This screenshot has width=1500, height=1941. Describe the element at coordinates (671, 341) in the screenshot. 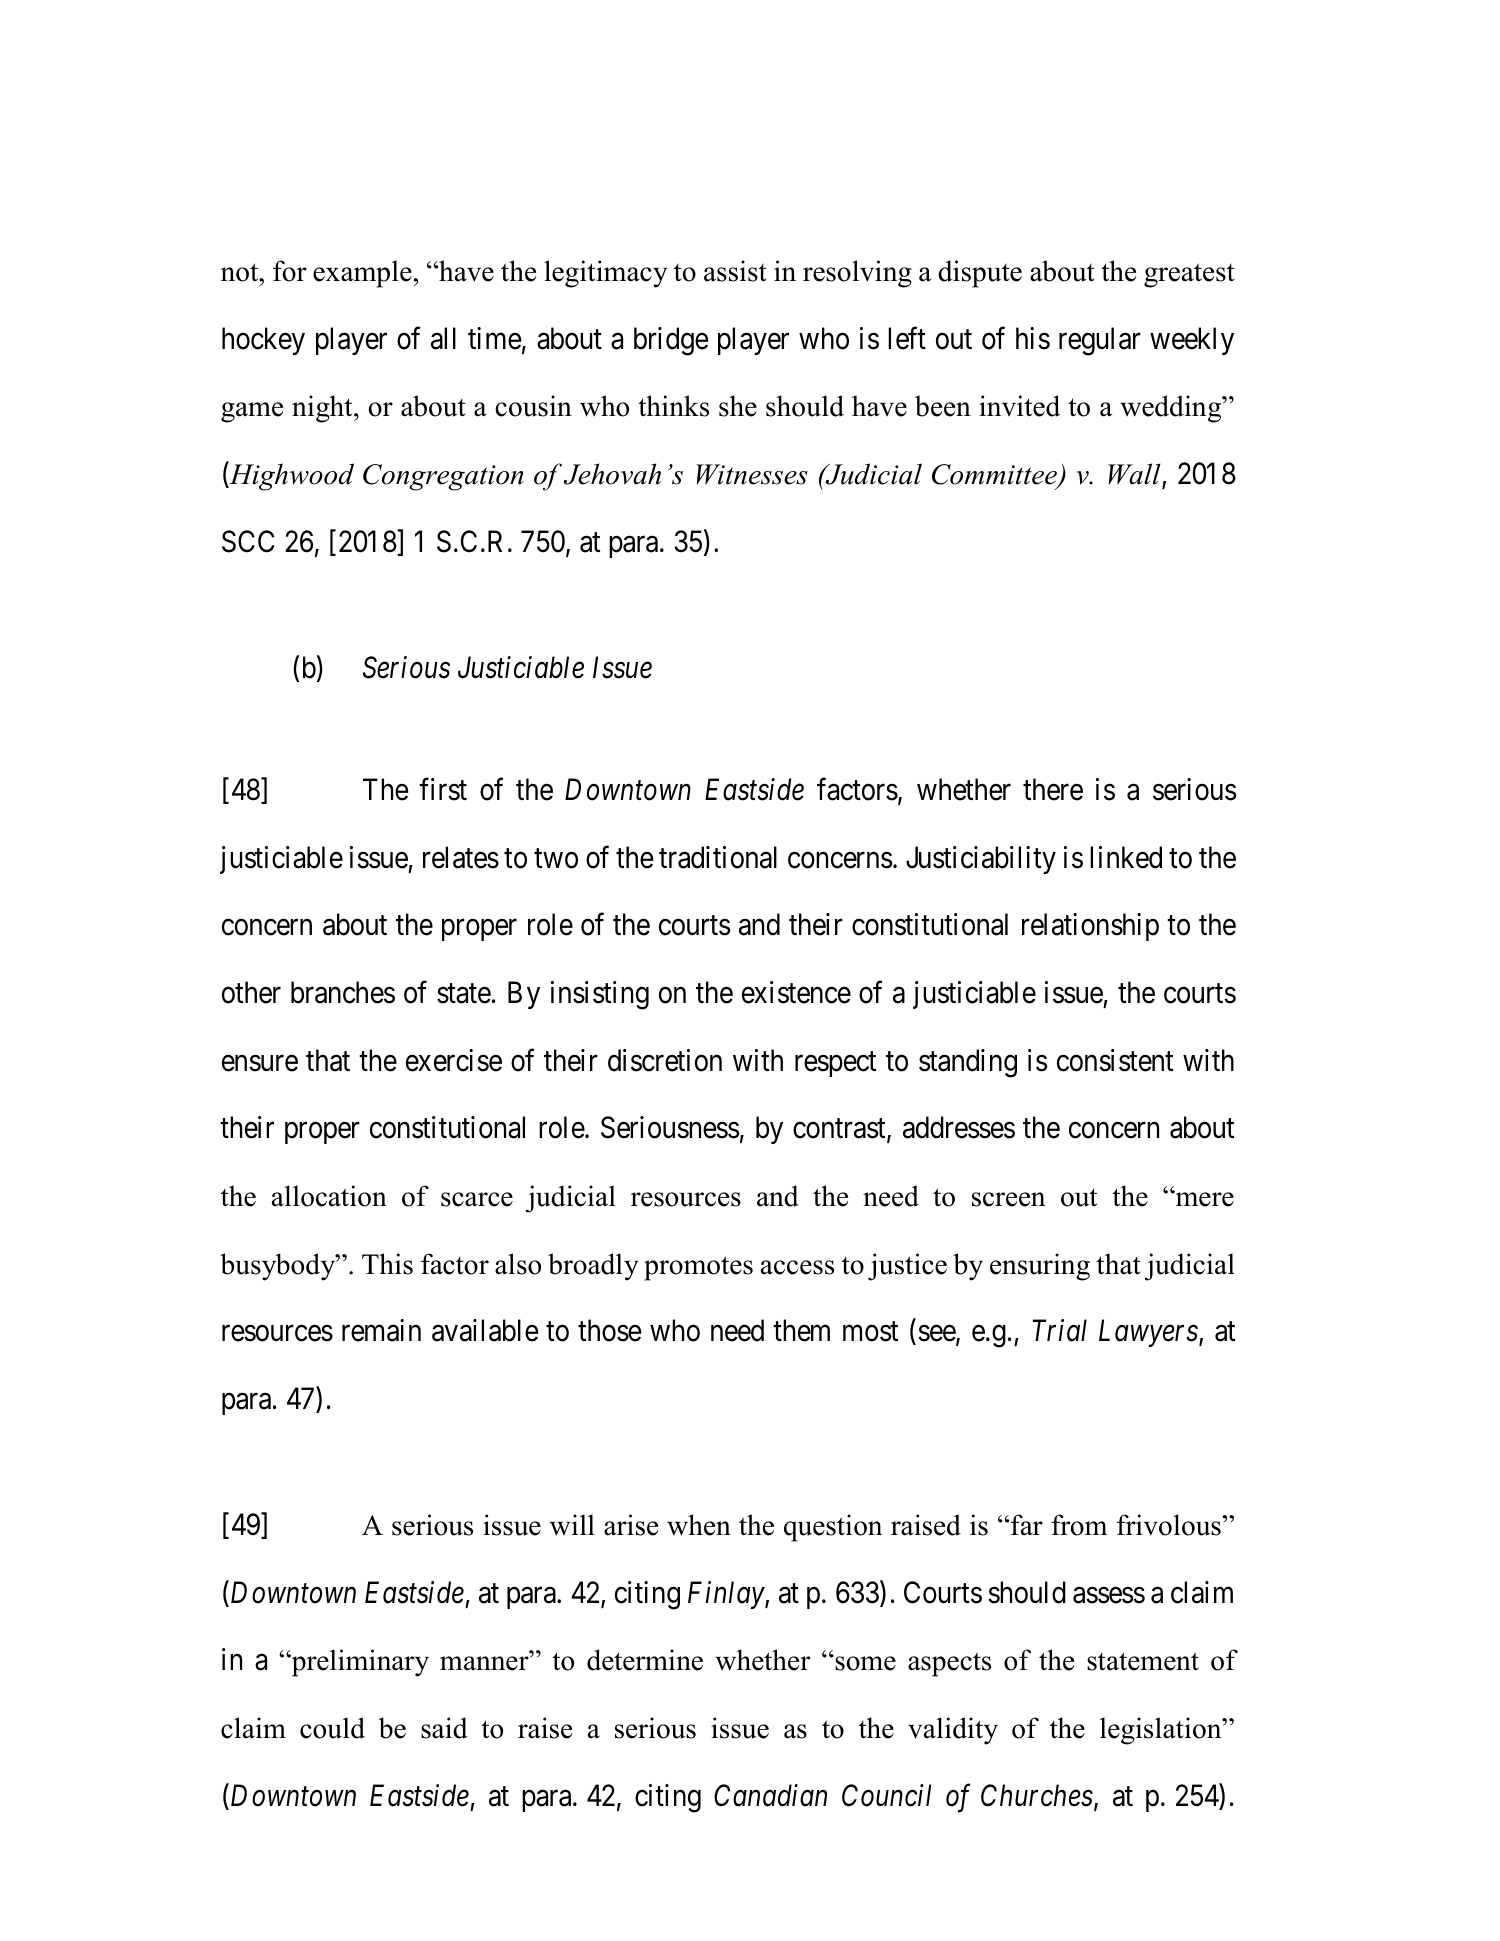

I see `bridge` at that location.
